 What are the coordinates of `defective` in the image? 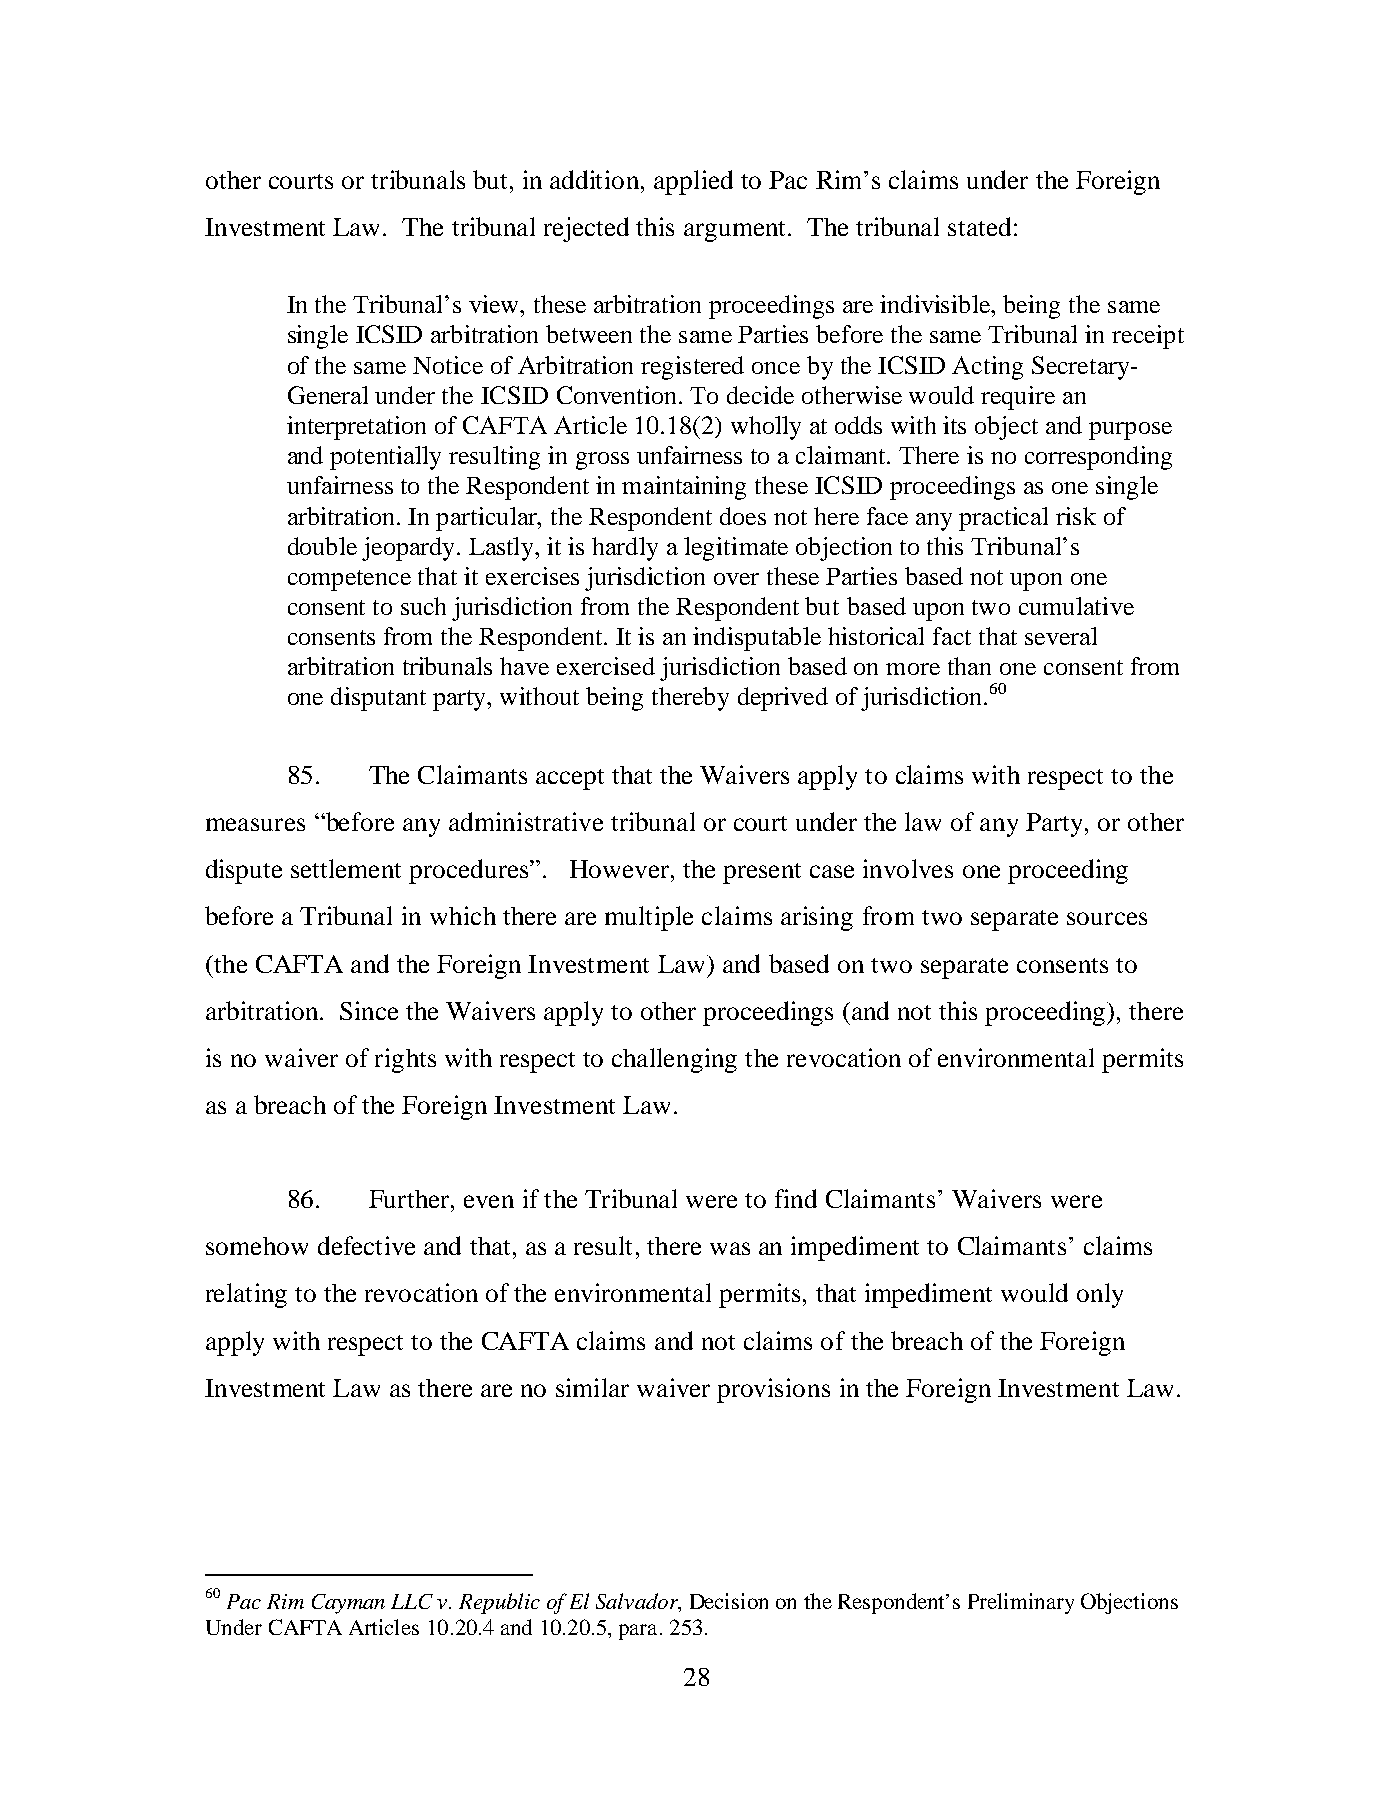 It's located at (366, 1245).
